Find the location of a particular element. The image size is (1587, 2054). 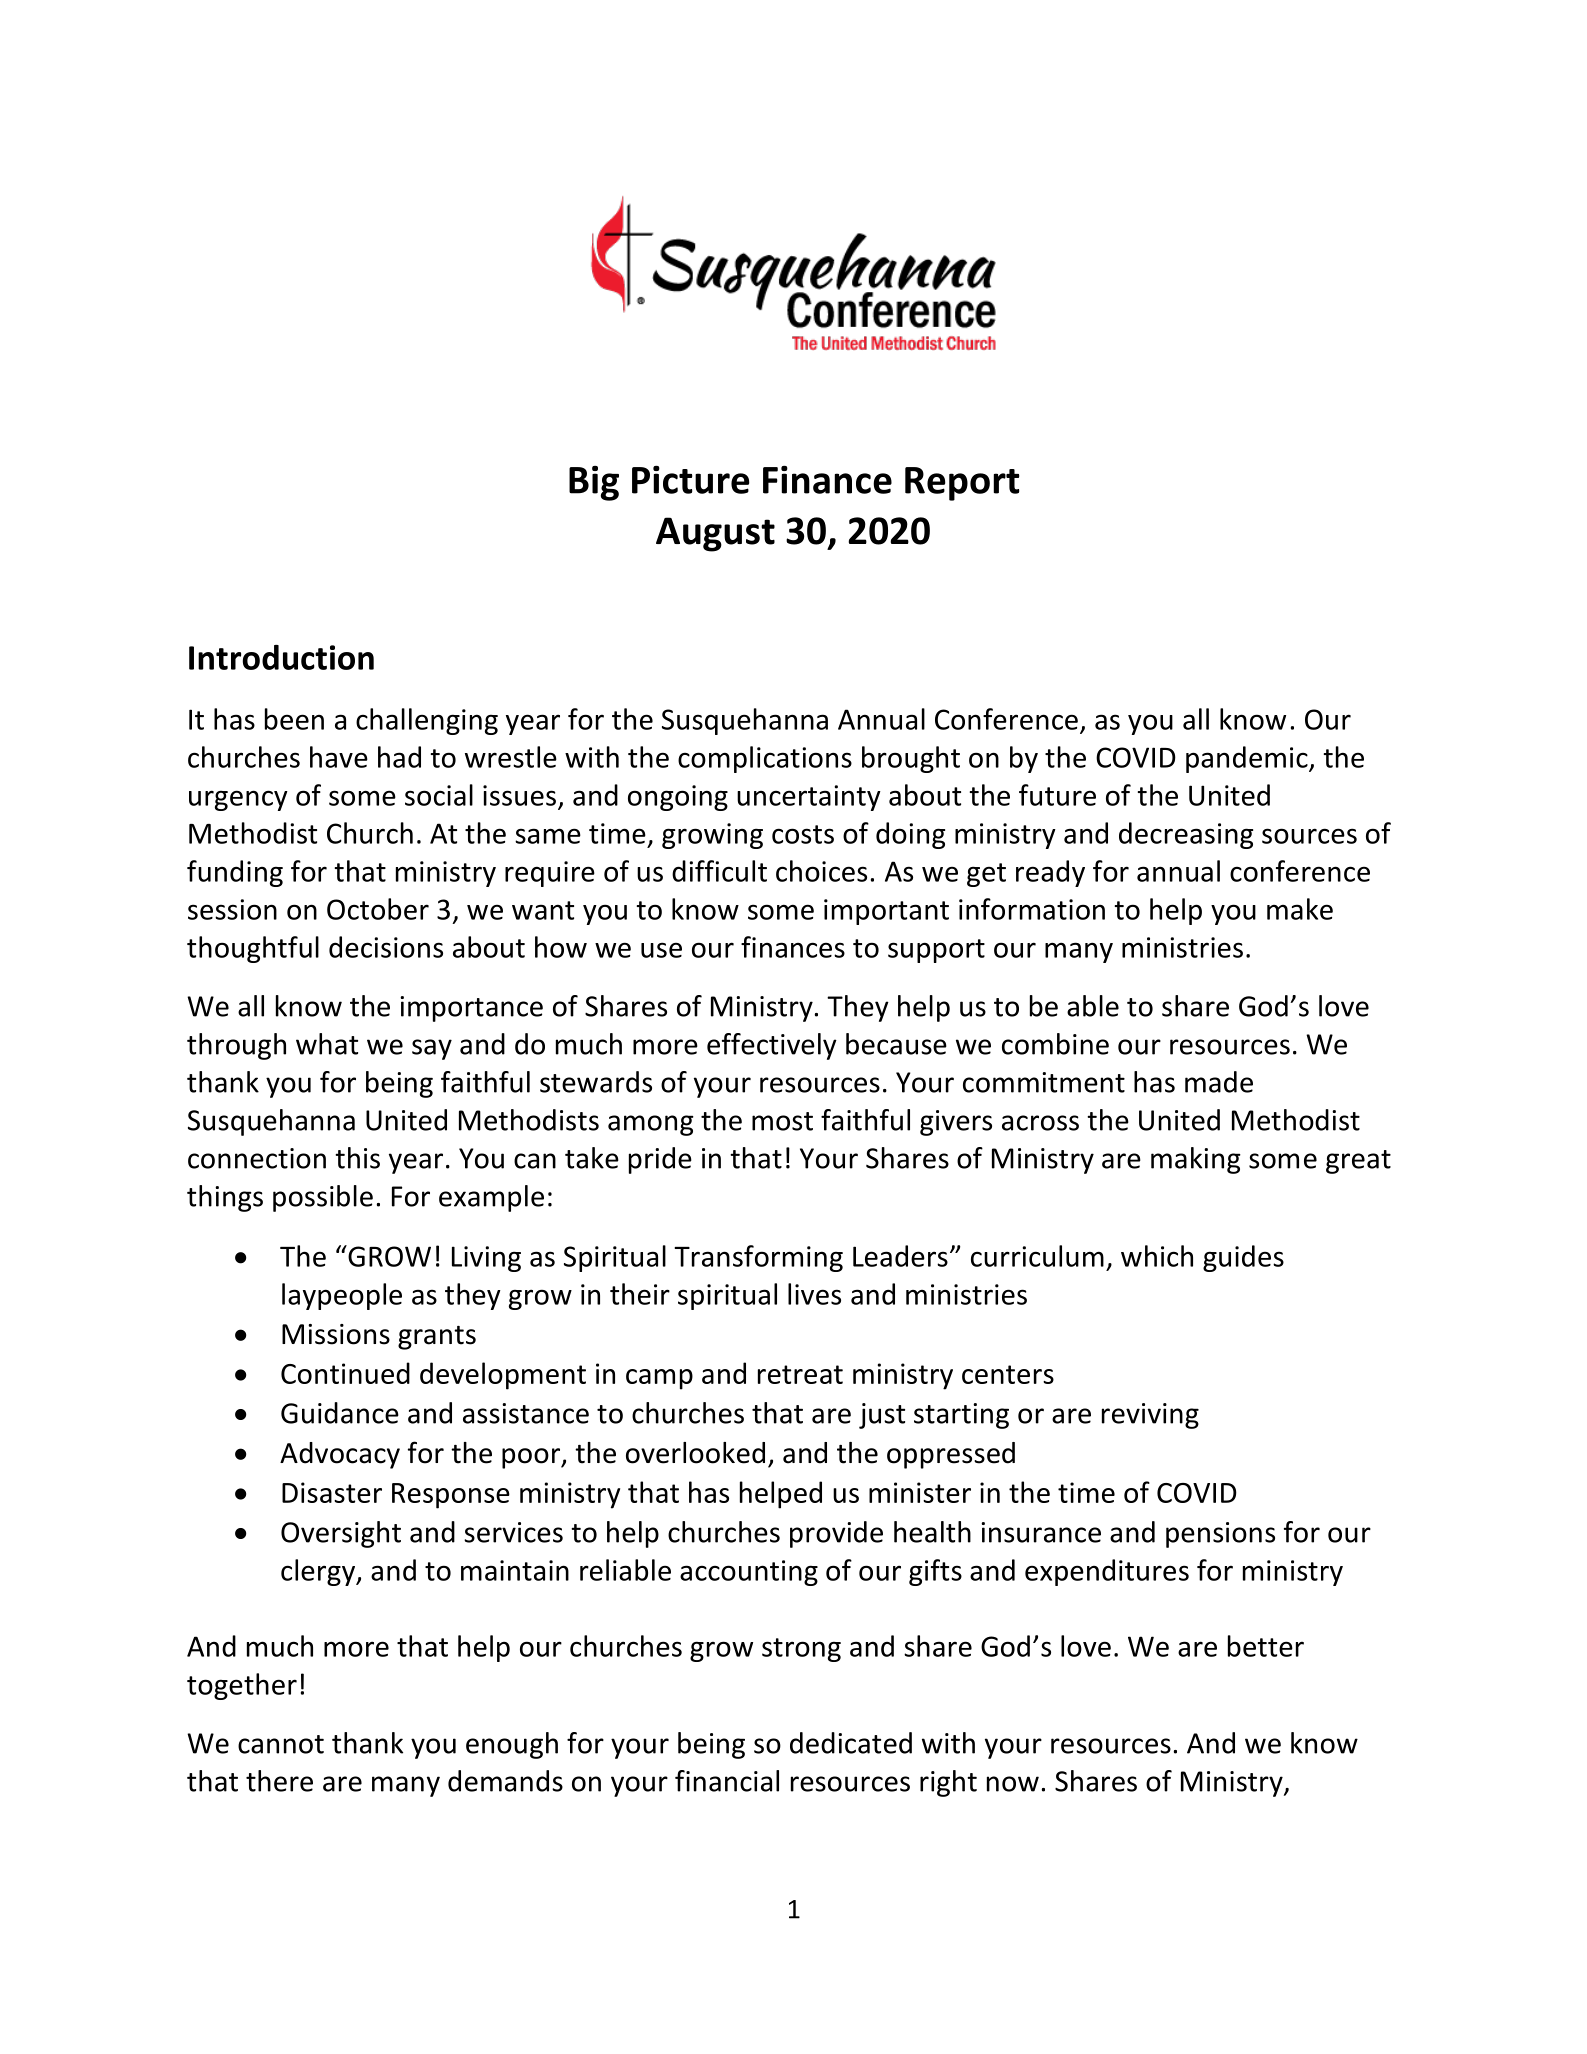

most is located at coordinates (782, 1121).
